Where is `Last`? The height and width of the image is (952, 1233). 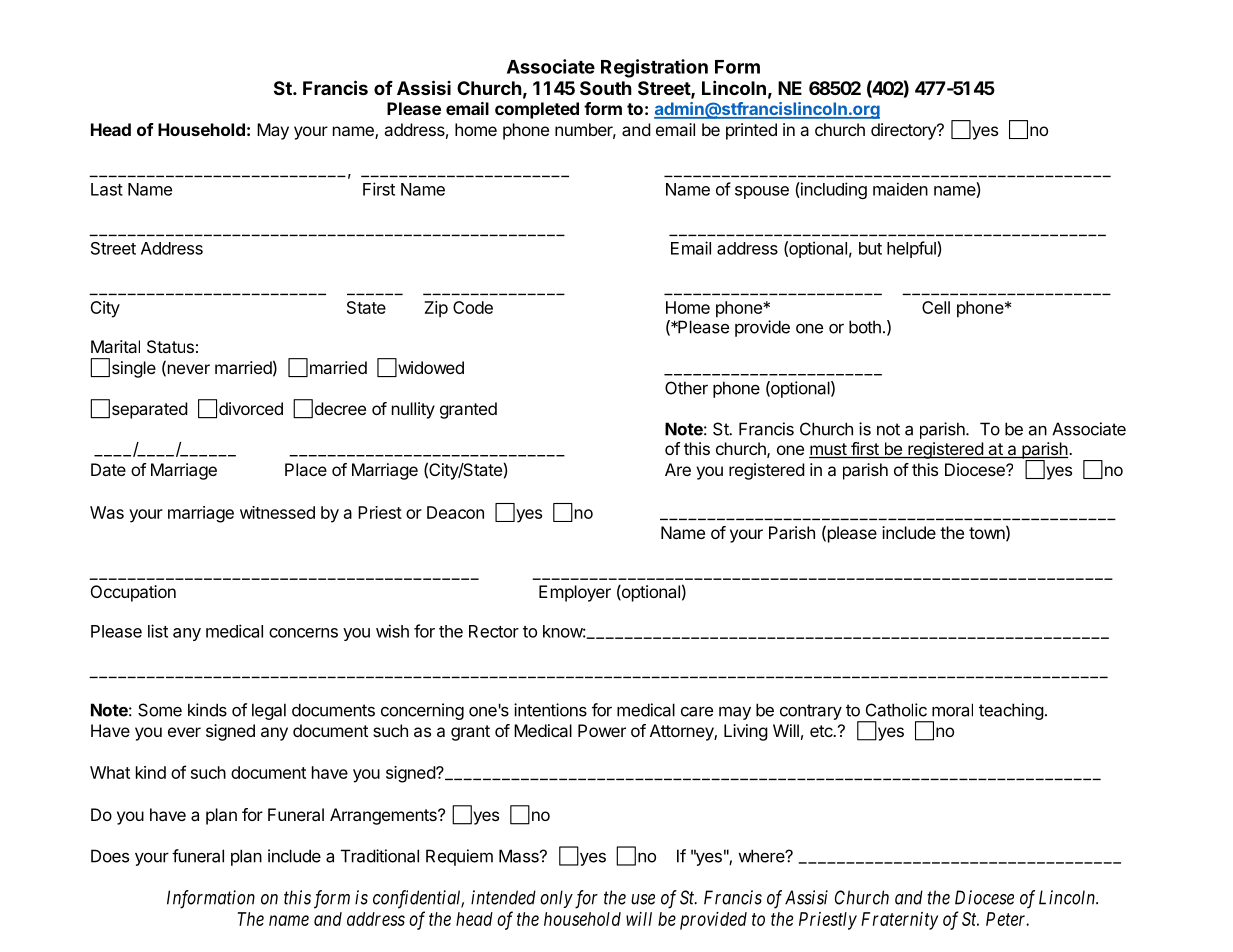 Last is located at coordinates (107, 189).
